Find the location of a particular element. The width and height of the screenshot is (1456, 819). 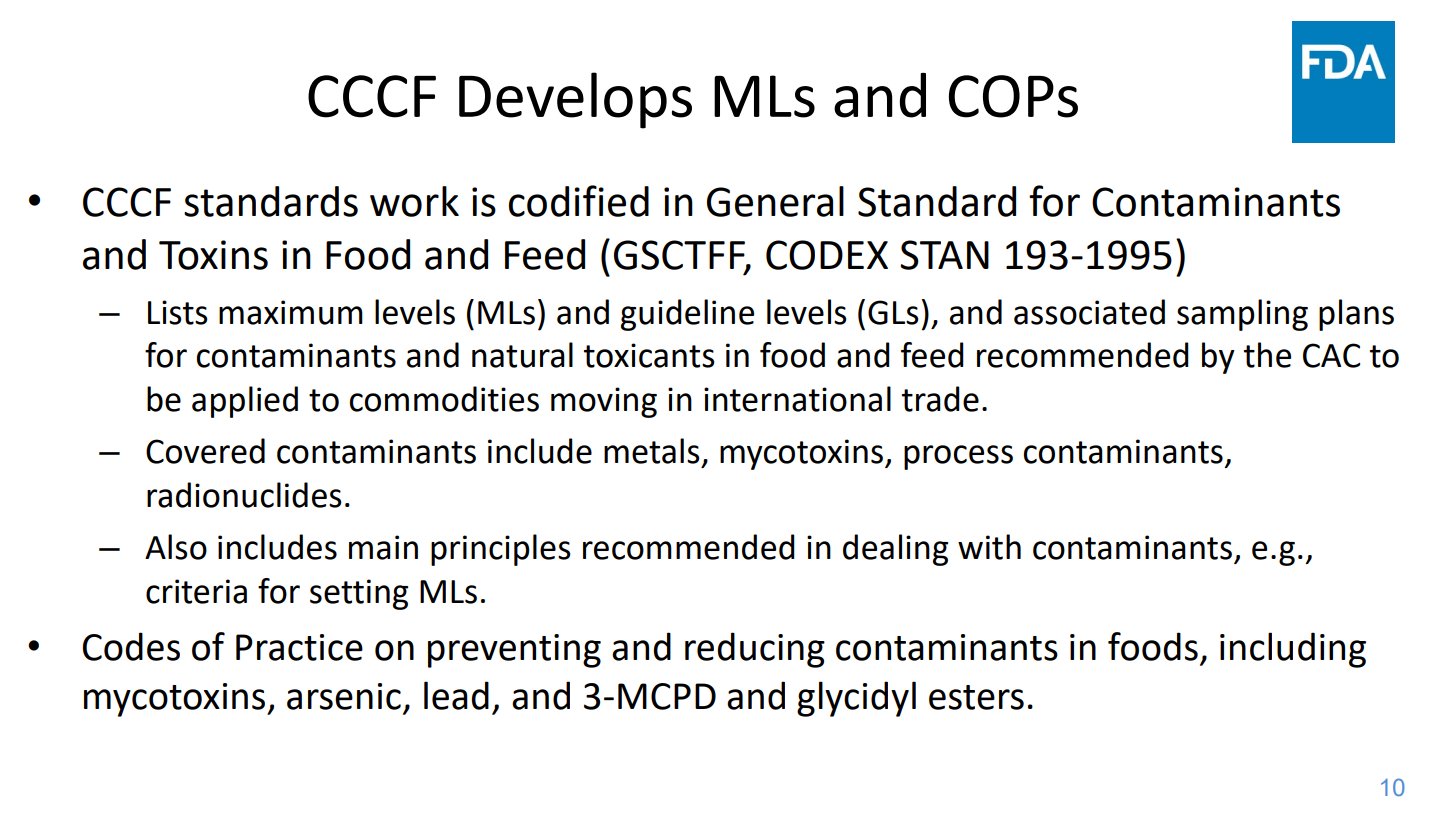

CODEX is located at coordinates (827, 255).
